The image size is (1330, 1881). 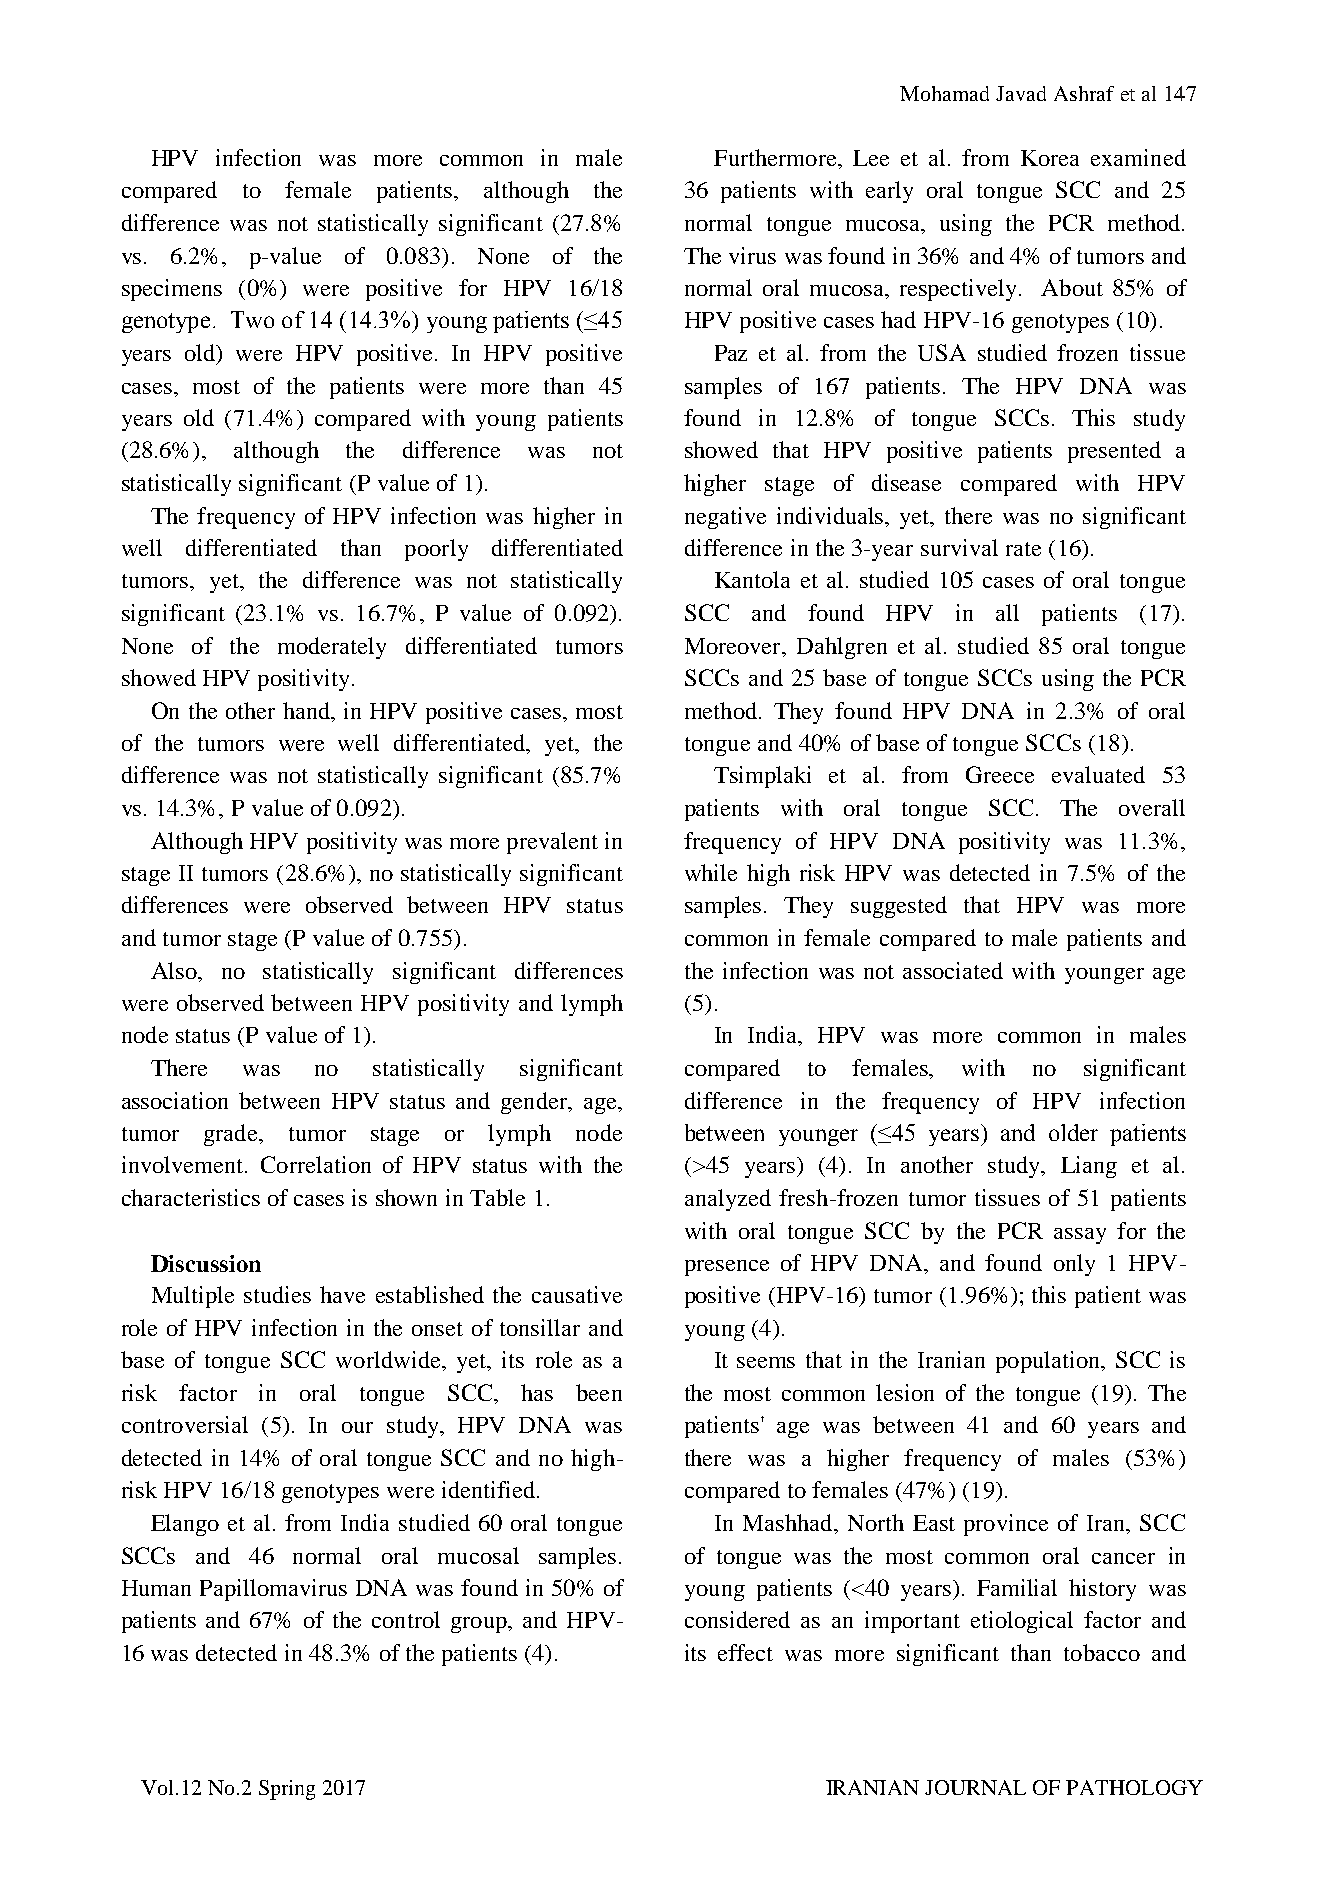 I want to click on effect, so click(x=745, y=1652).
